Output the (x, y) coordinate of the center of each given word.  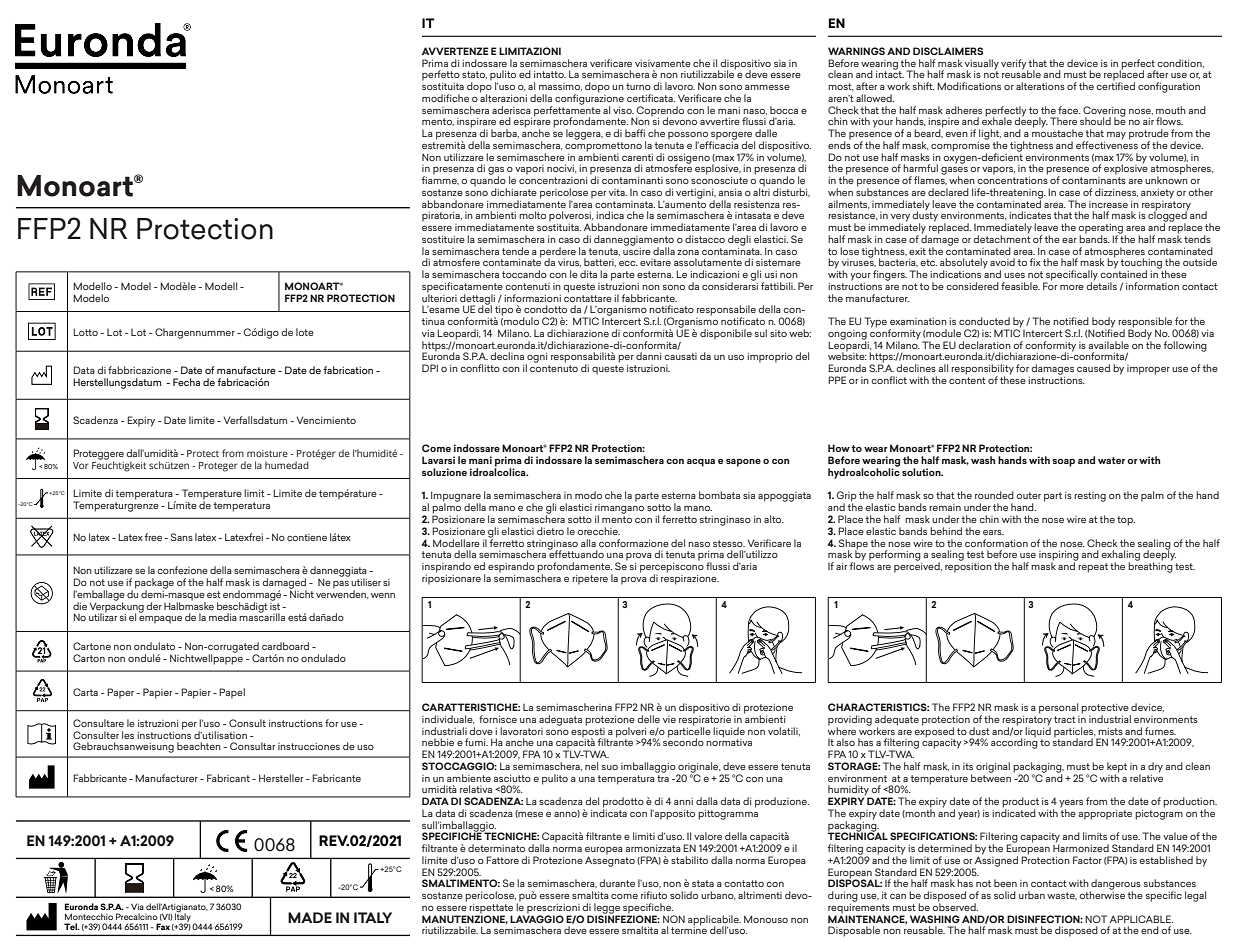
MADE (310, 917)
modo (588, 495)
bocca (784, 110)
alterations (1040, 86)
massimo (560, 87)
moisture (267, 453)
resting (1090, 497)
